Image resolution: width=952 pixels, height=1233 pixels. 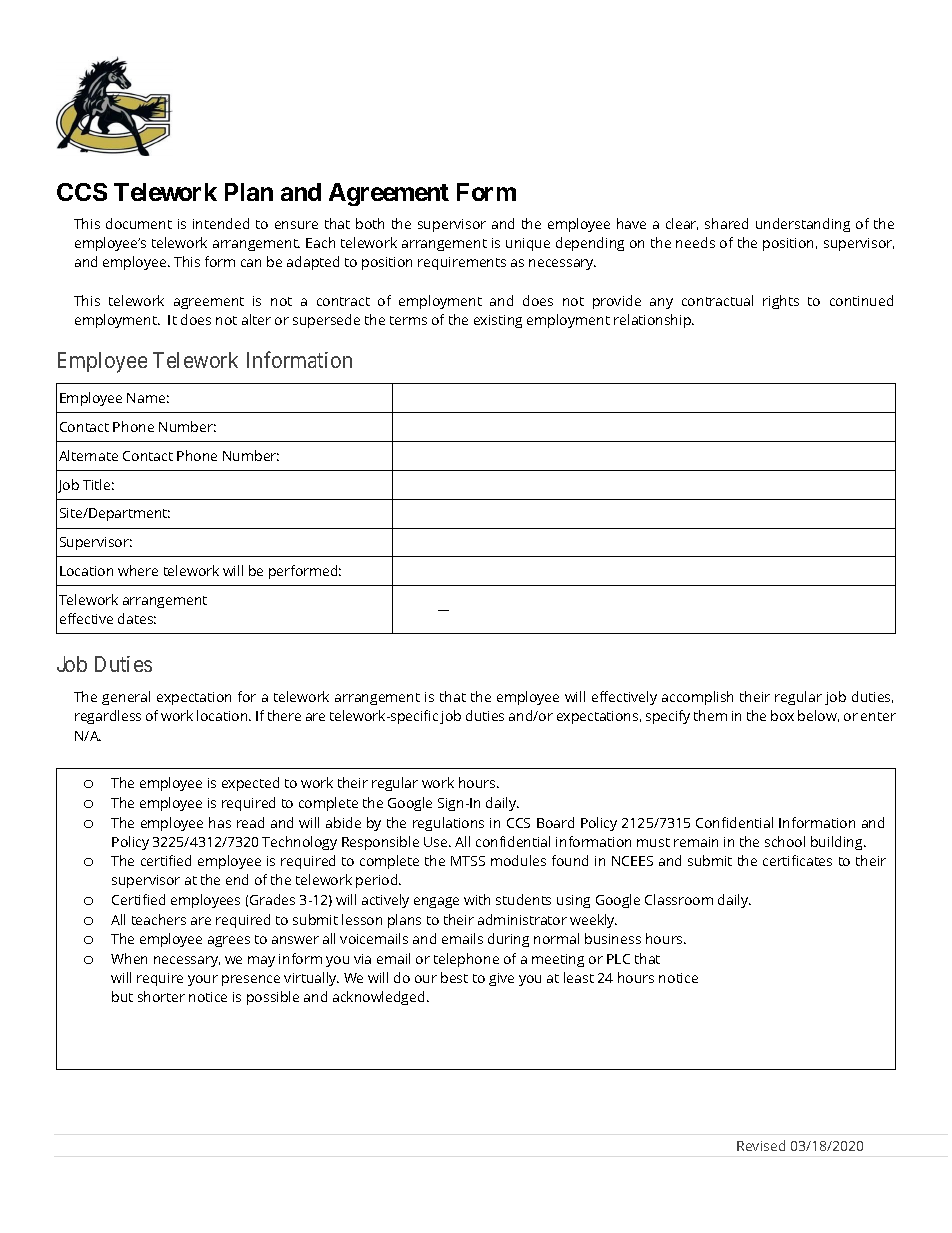 I want to click on shorter, so click(x=161, y=996).
